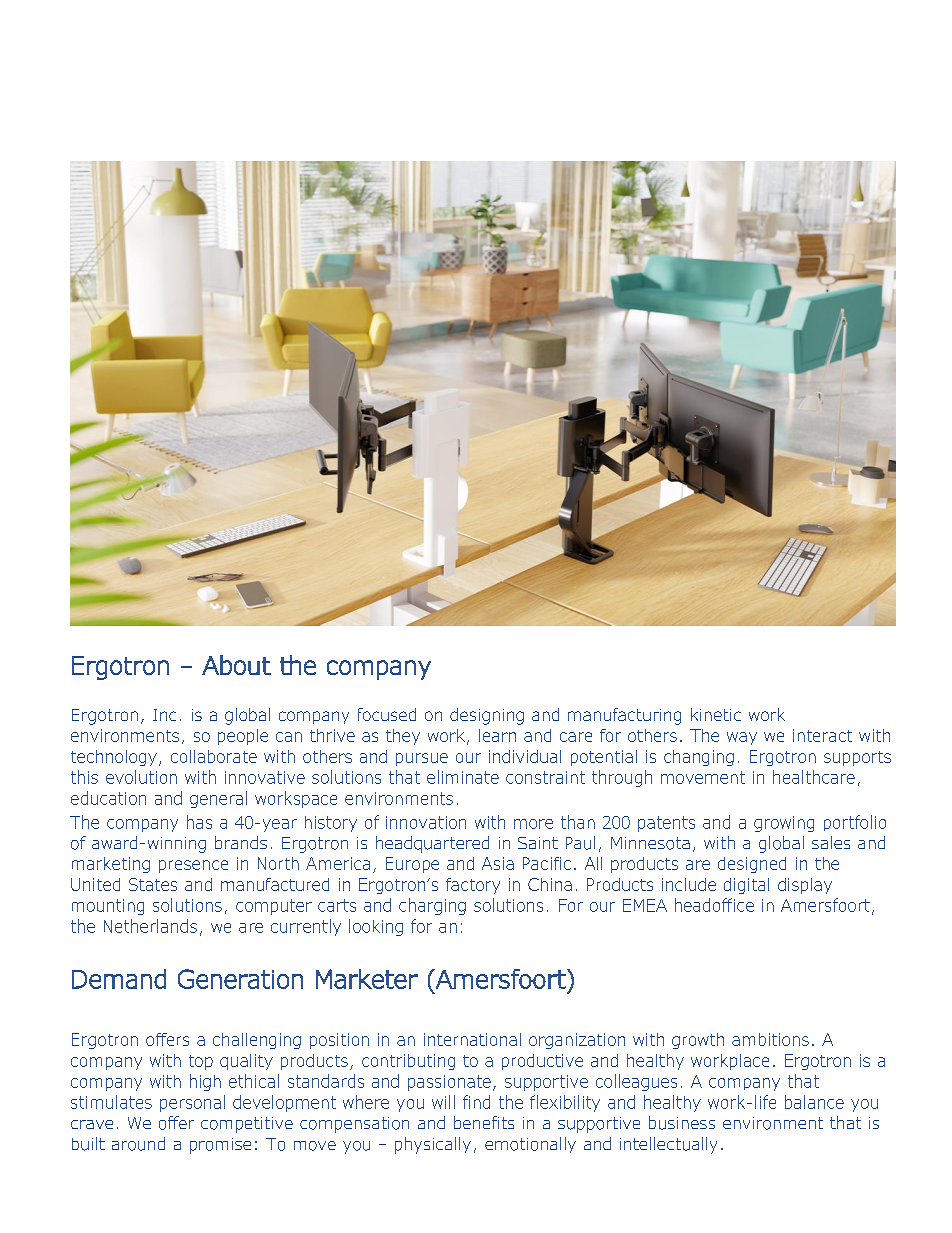 The width and height of the screenshot is (952, 1233). Describe the element at coordinates (236, 665) in the screenshot. I see `About` at that location.
